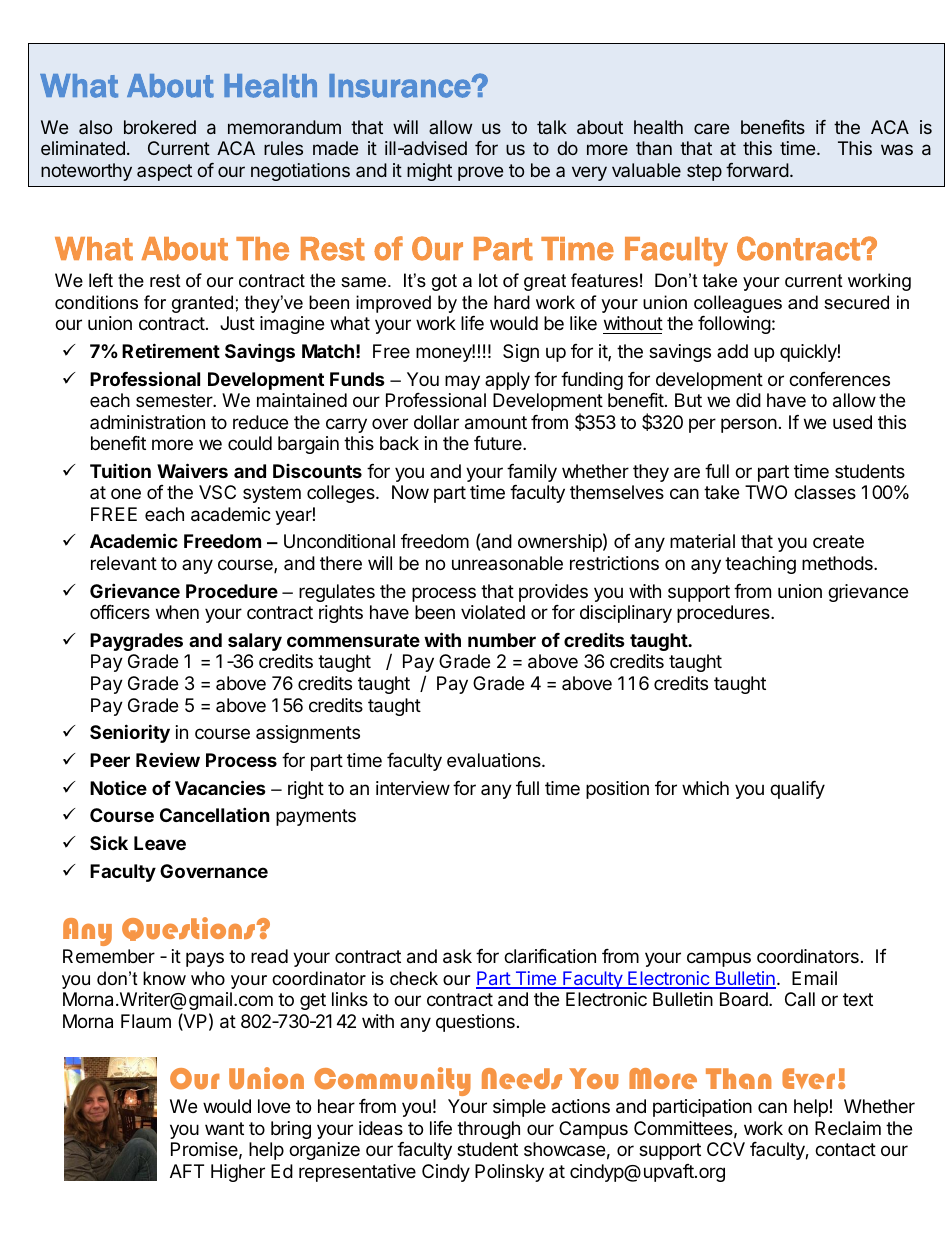 This screenshot has height=1233, width=952. I want to click on through, so click(488, 1130).
